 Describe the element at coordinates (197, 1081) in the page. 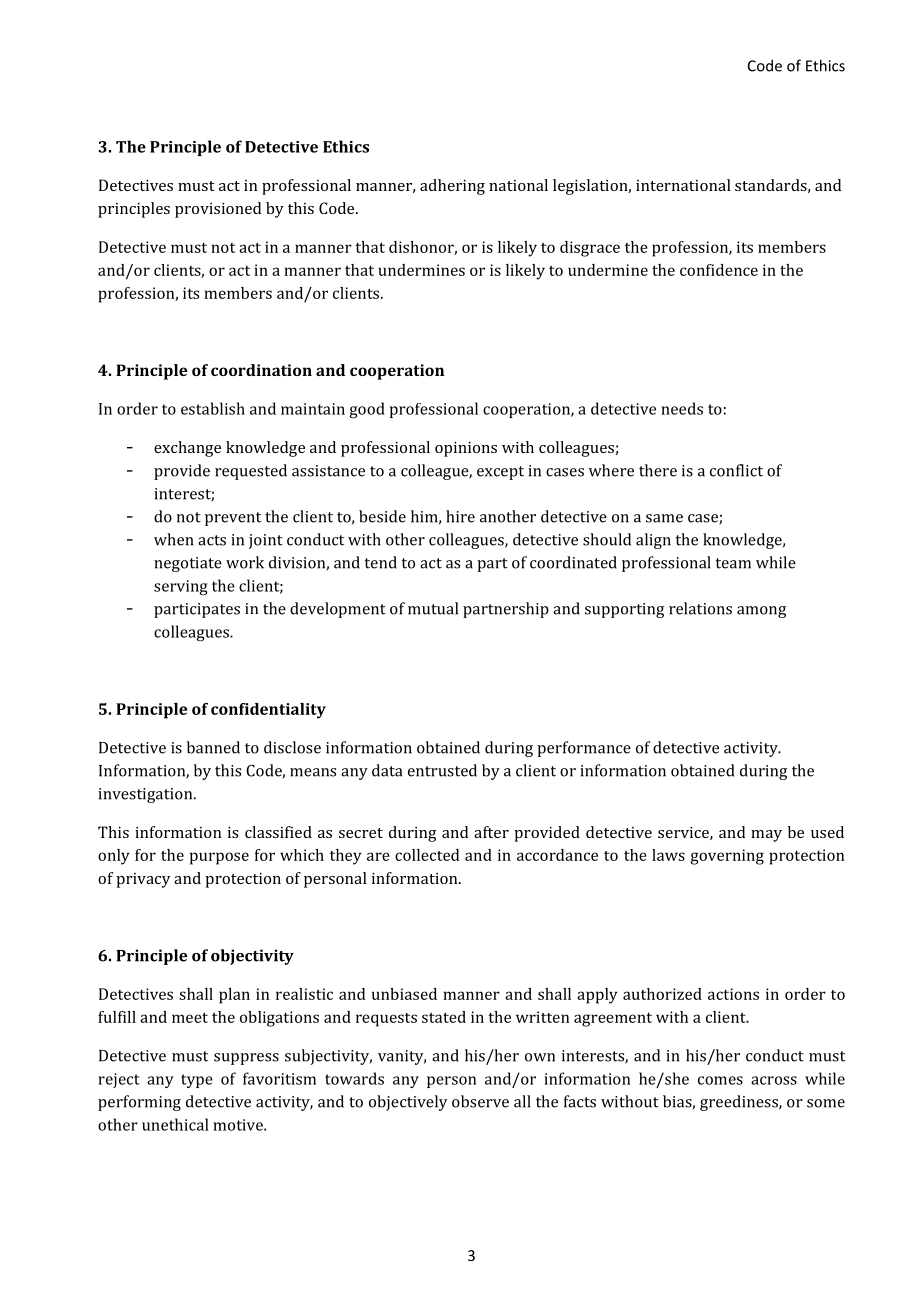

I see `type` at that location.
